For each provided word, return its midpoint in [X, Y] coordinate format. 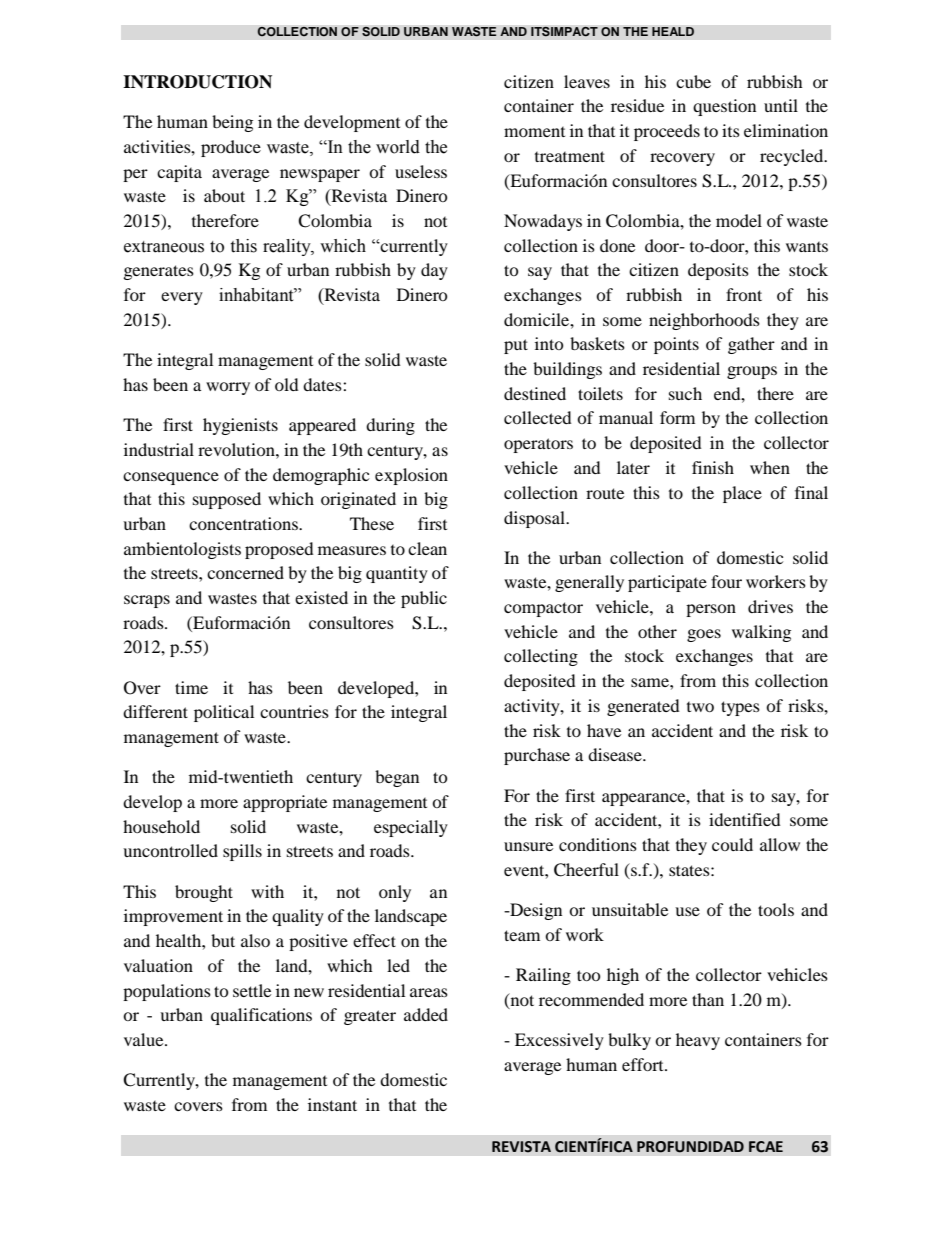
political [224, 713]
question [724, 107]
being [232, 123]
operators [538, 445]
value [145, 1039]
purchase [537, 756]
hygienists [240, 426]
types [740, 708]
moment [534, 132]
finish [713, 467]
